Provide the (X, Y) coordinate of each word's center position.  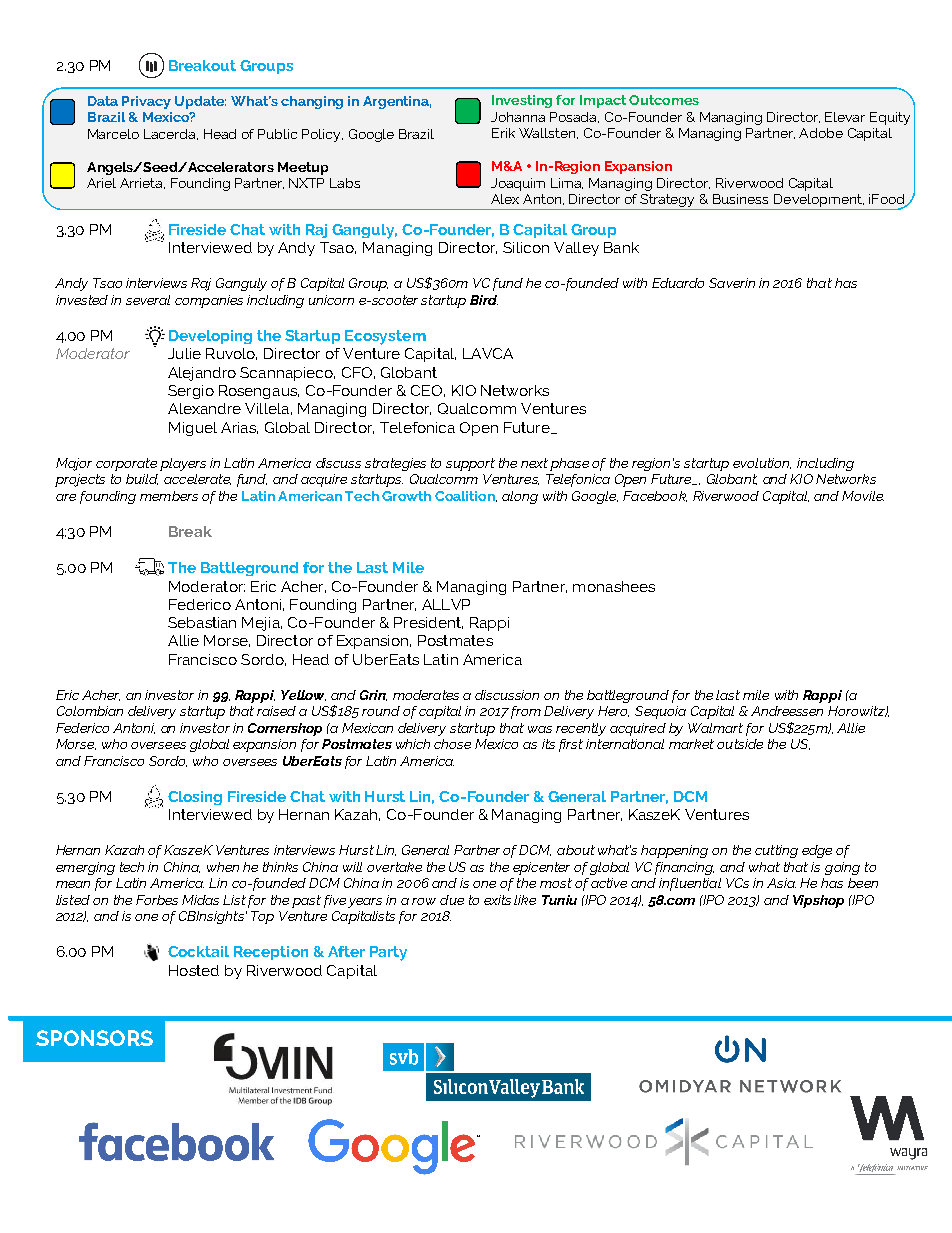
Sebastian (202, 622)
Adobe (821, 133)
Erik (503, 133)
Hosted (194, 970)
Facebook (655, 496)
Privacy (146, 102)
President (428, 623)
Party (388, 953)
